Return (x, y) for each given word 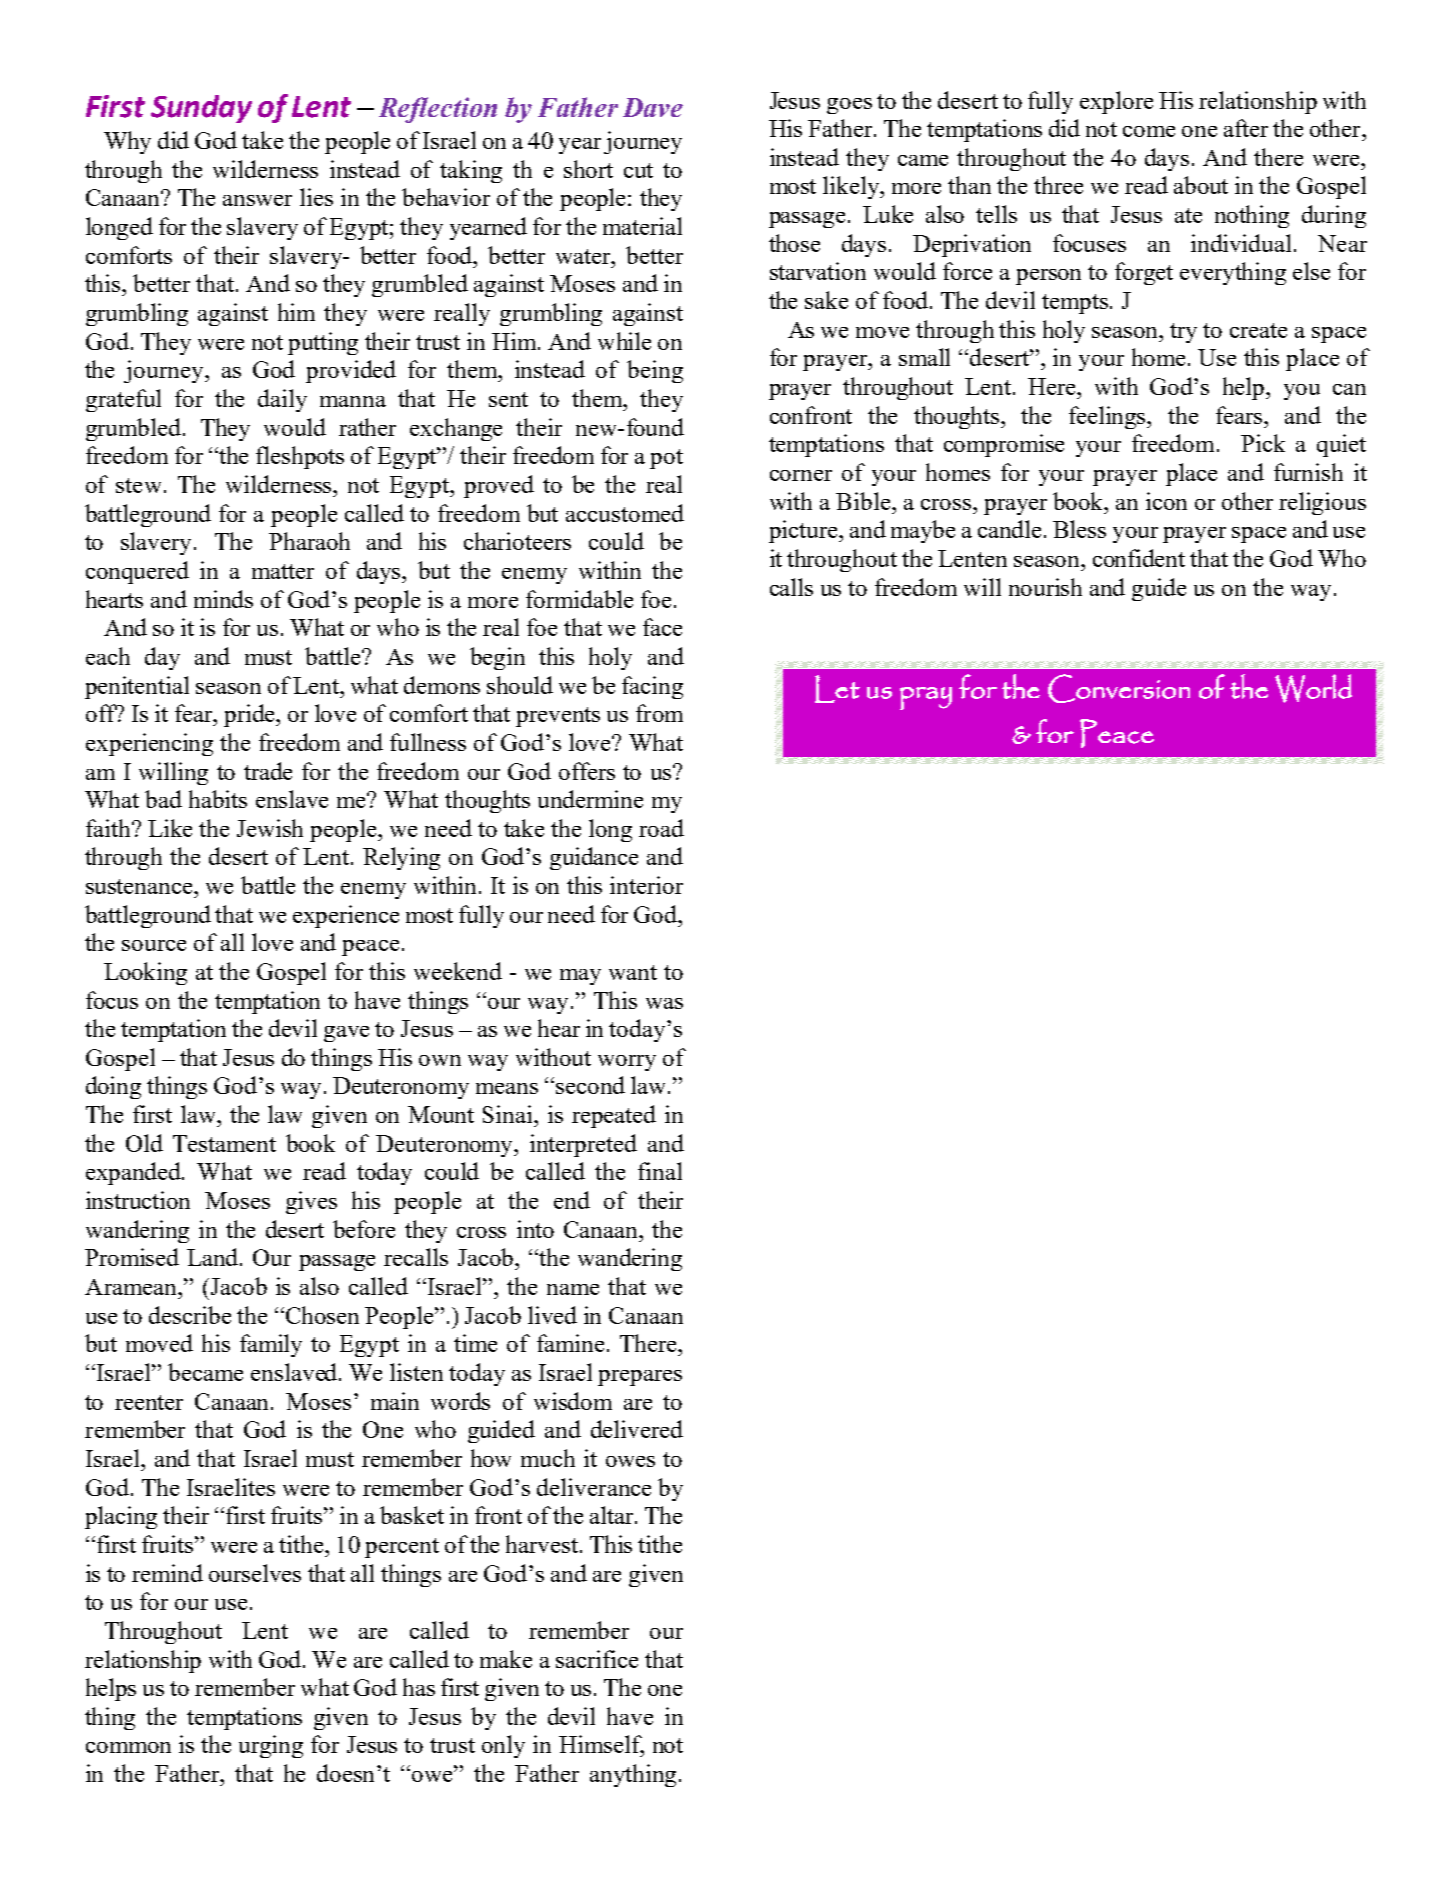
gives (311, 1202)
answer (257, 200)
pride (251, 715)
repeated (614, 1116)
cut (638, 170)
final (660, 1171)
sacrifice (597, 1659)
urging (271, 1746)
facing (652, 687)
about (1201, 185)
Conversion (1119, 688)
